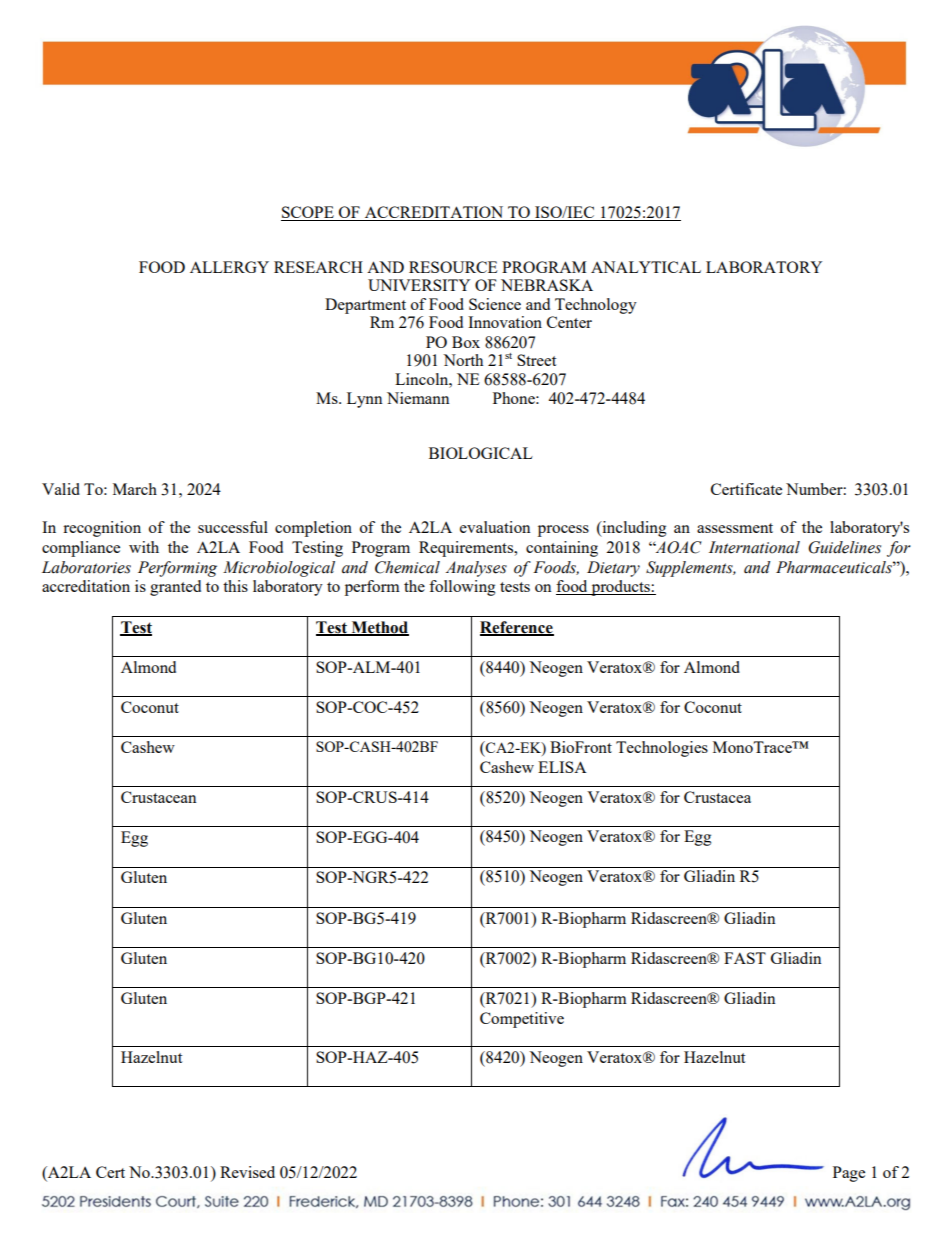 The height and width of the page is (1233, 952). What do you see at coordinates (229, 267) in the page?
I see `ALLERGY` at bounding box center [229, 267].
